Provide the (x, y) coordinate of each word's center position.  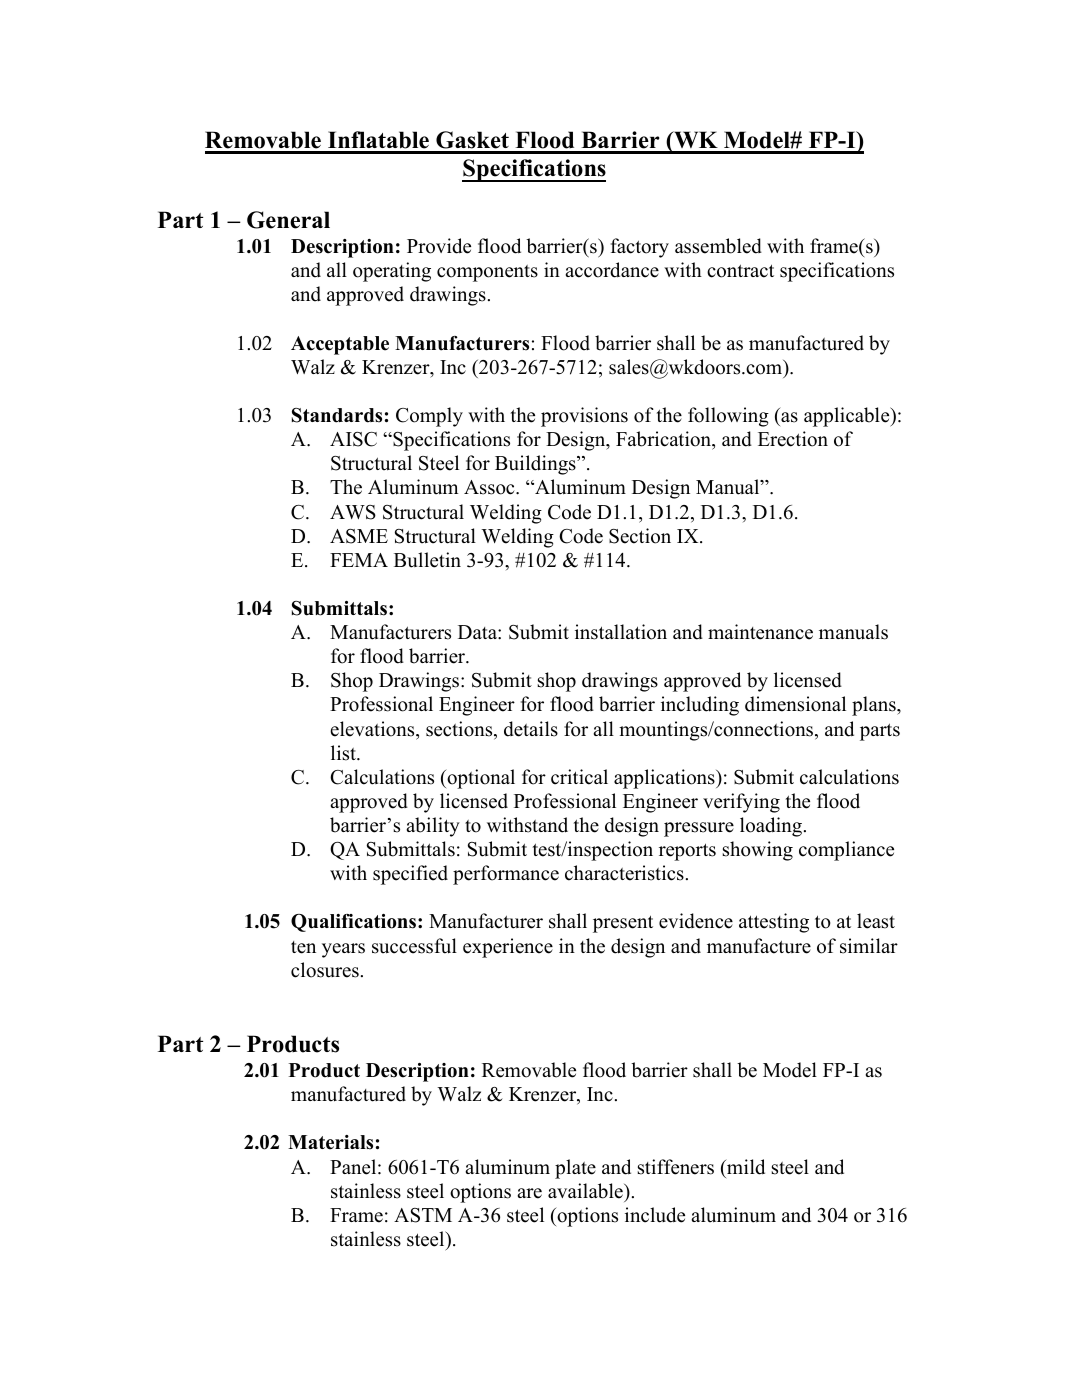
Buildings (536, 465)
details (531, 729)
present (623, 924)
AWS (353, 512)
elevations (373, 729)
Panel (354, 1167)
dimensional (795, 704)
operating (392, 272)
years (343, 950)
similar (869, 946)
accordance (612, 270)
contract (740, 271)
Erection (793, 439)
